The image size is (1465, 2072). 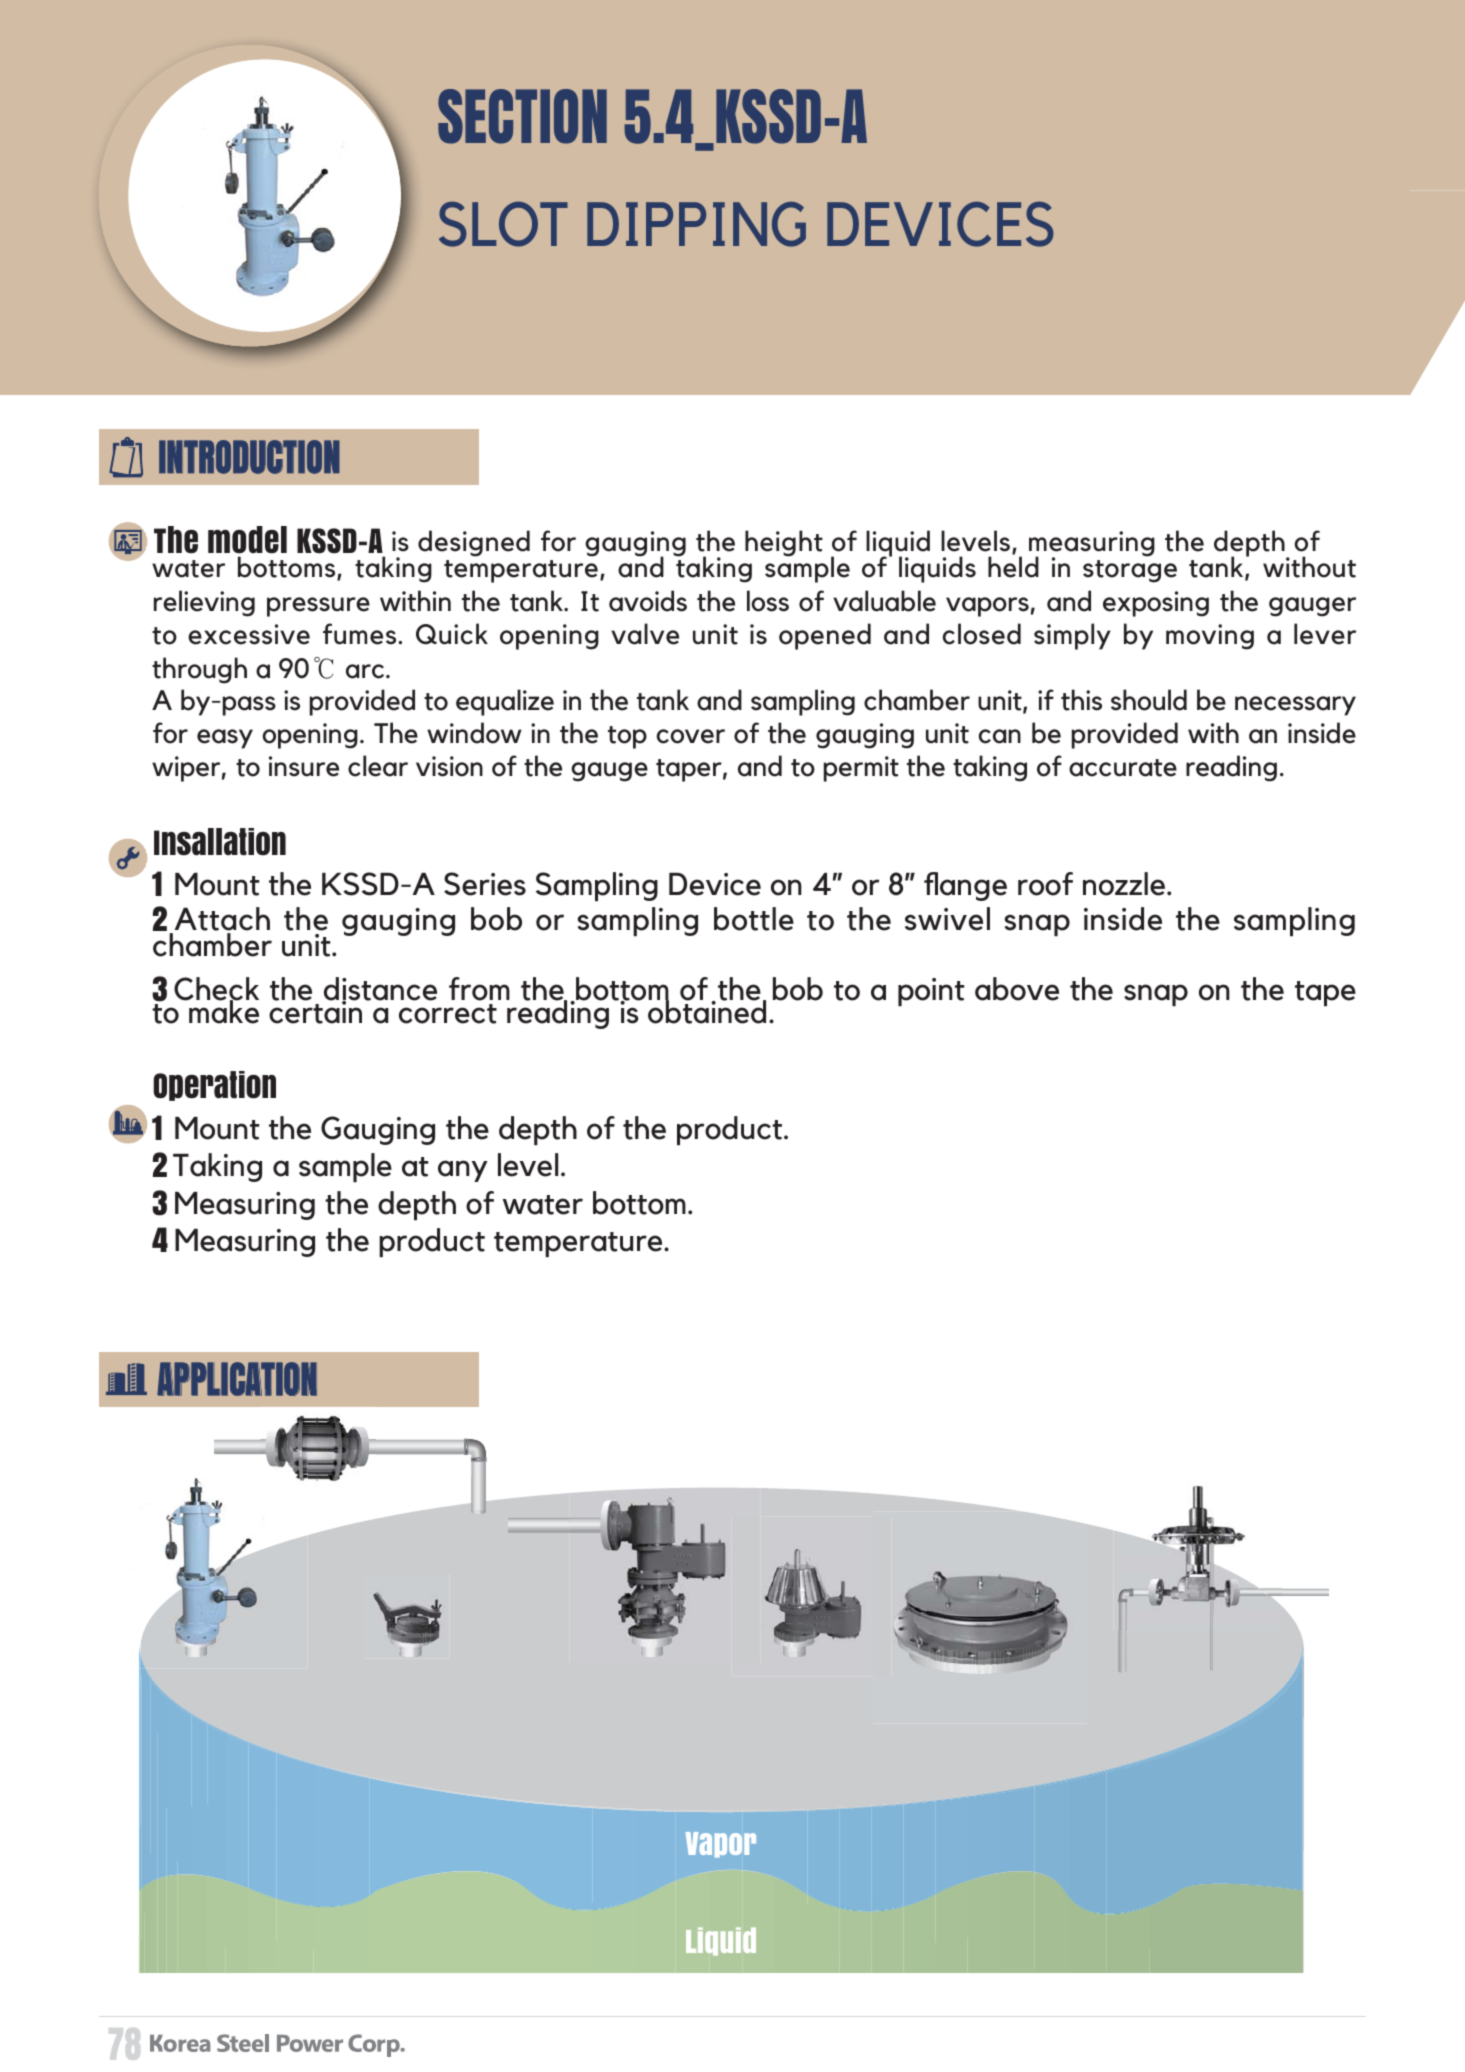 What do you see at coordinates (463, 1171) in the document?
I see `any` at bounding box center [463, 1171].
